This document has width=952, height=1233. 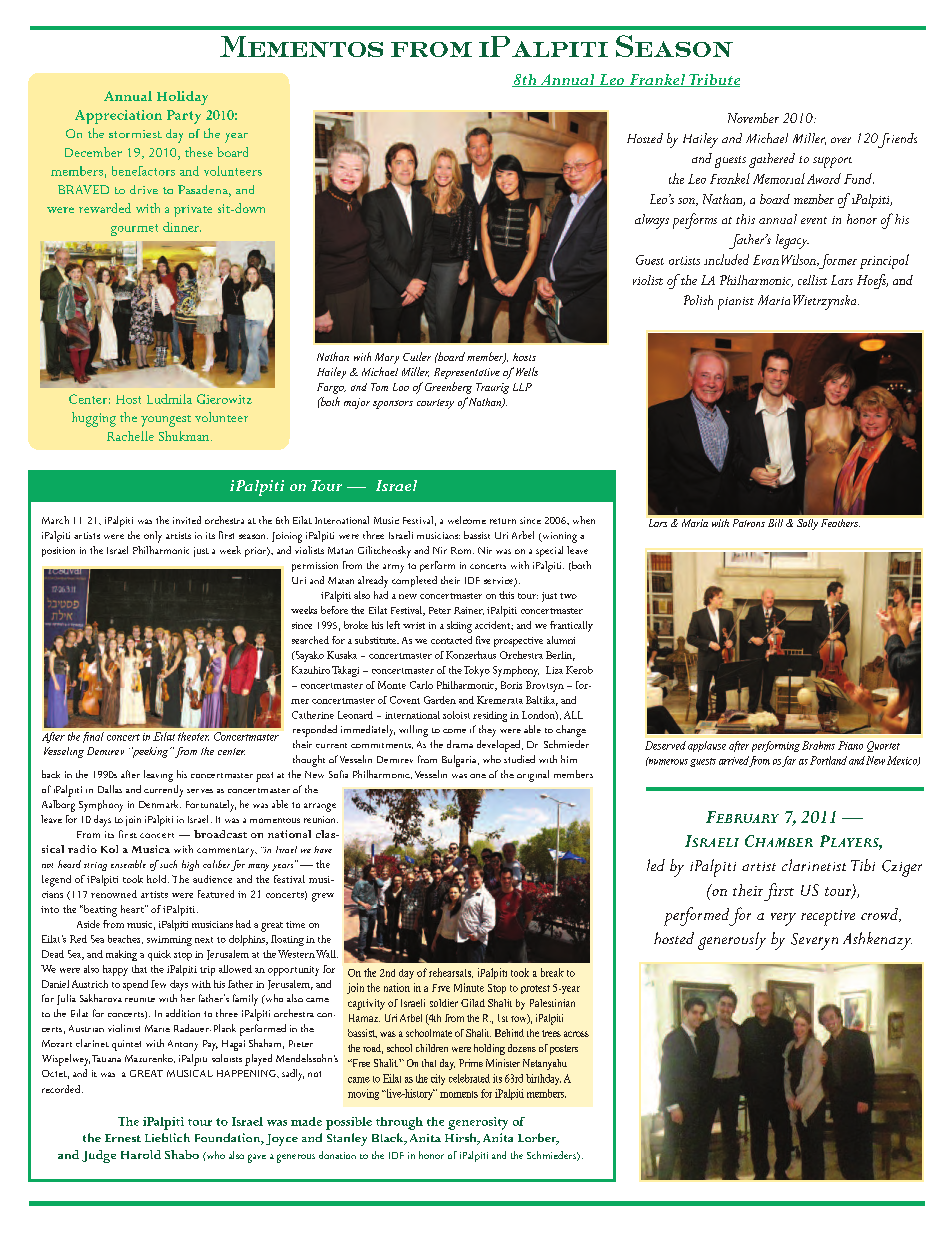 I want to click on Holiday, so click(x=182, y=98).
